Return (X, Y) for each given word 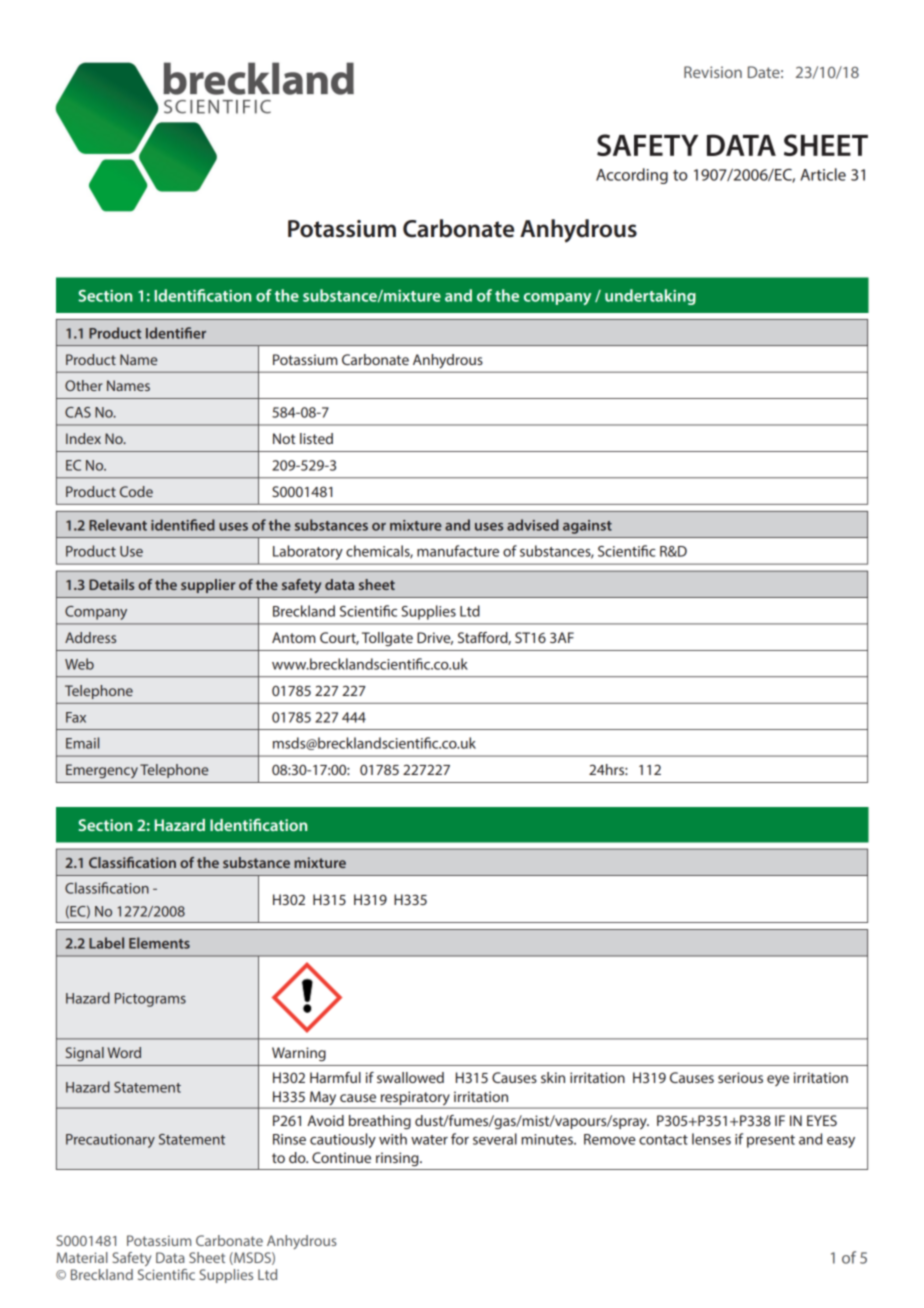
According (632, 176)
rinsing (398, 1159)
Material (82, 1257)
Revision (713, 72)
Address (90, 637)
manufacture (458, 551)
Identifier (176, 333)
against (587, 527)
